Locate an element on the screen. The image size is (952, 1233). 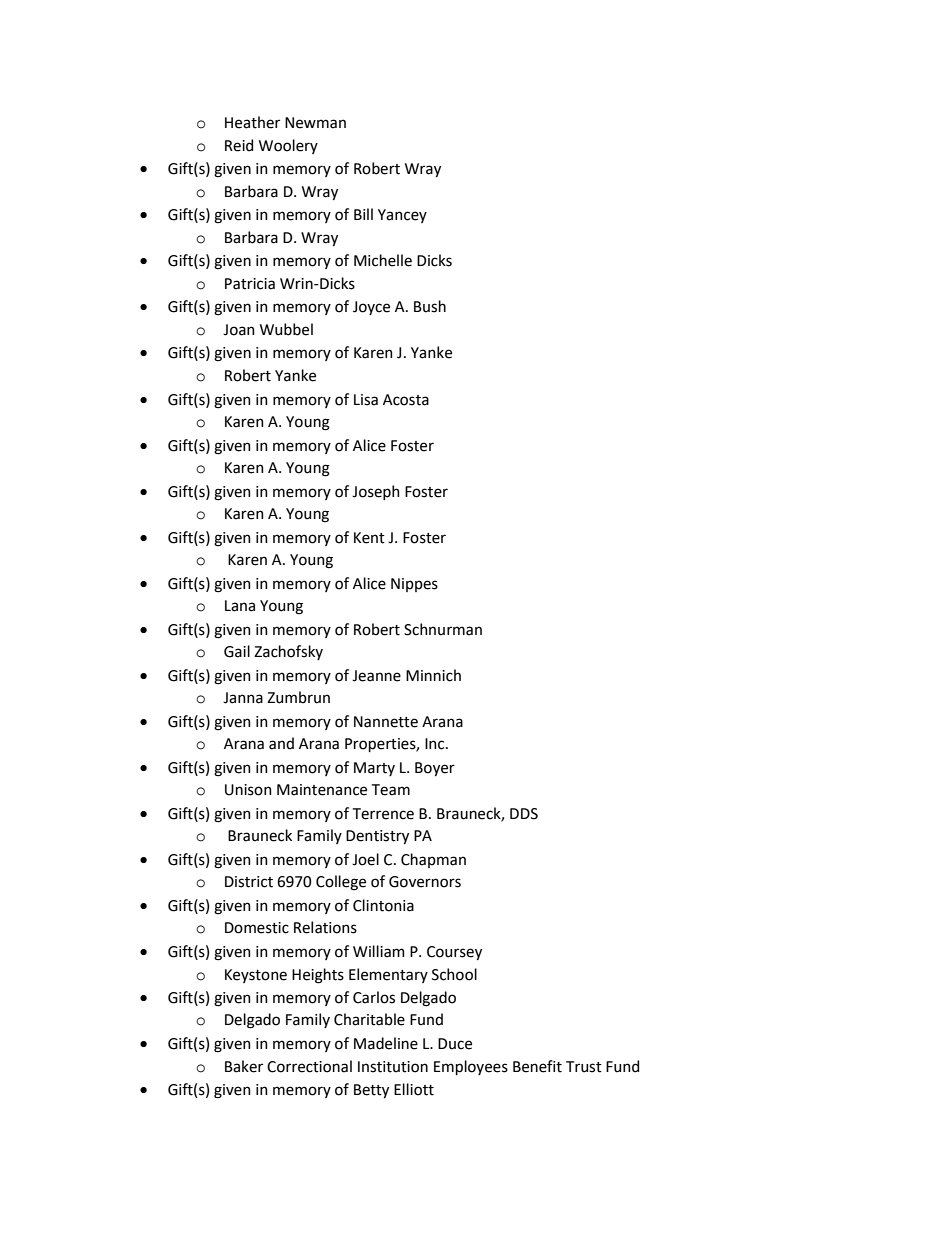
Lana is located at coordinates (240, 606).
